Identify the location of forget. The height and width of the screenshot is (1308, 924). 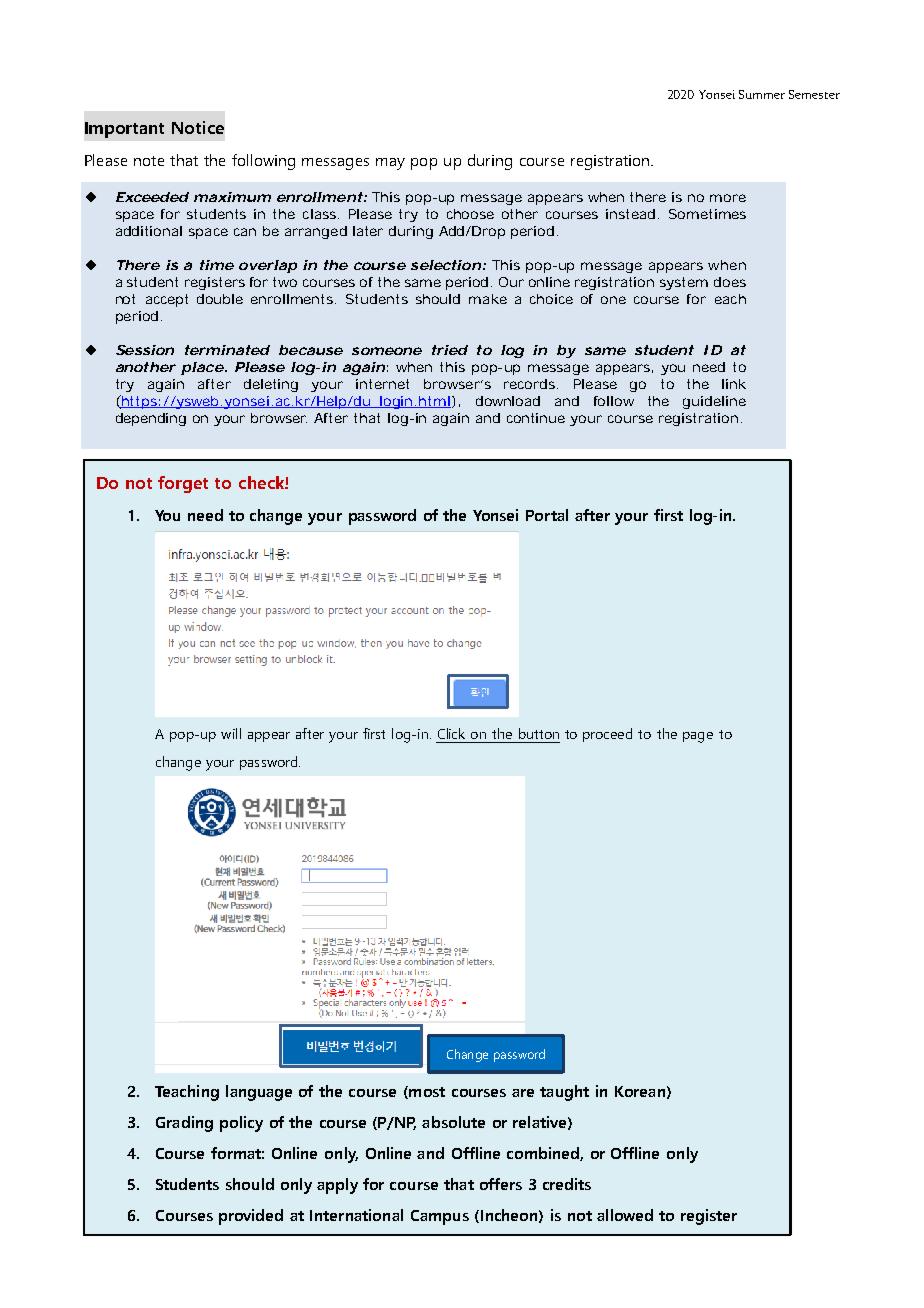
(183, 484).
